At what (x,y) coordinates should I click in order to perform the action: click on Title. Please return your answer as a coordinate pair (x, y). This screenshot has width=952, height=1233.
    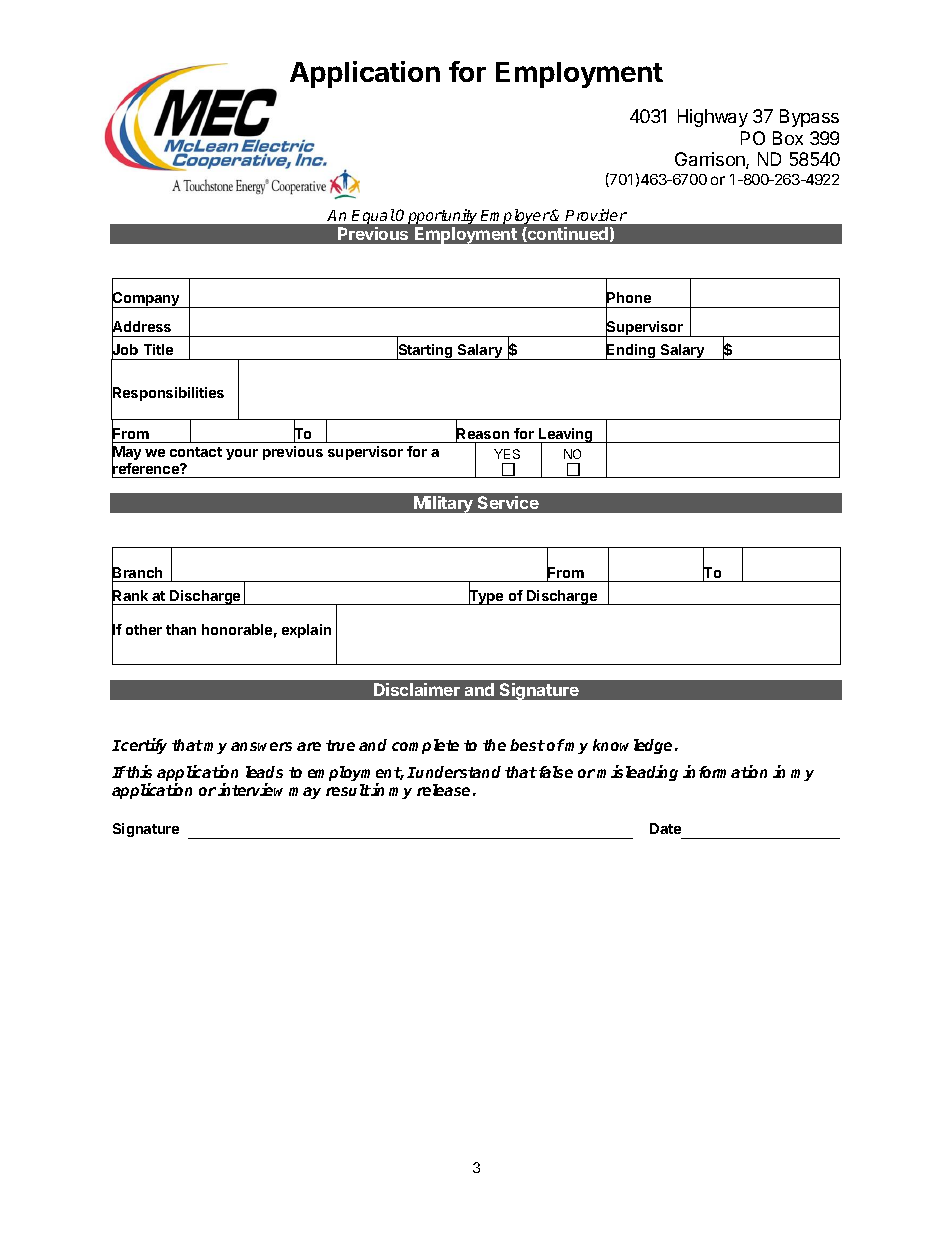
    Looking at the image, I should click on (158, 349).
